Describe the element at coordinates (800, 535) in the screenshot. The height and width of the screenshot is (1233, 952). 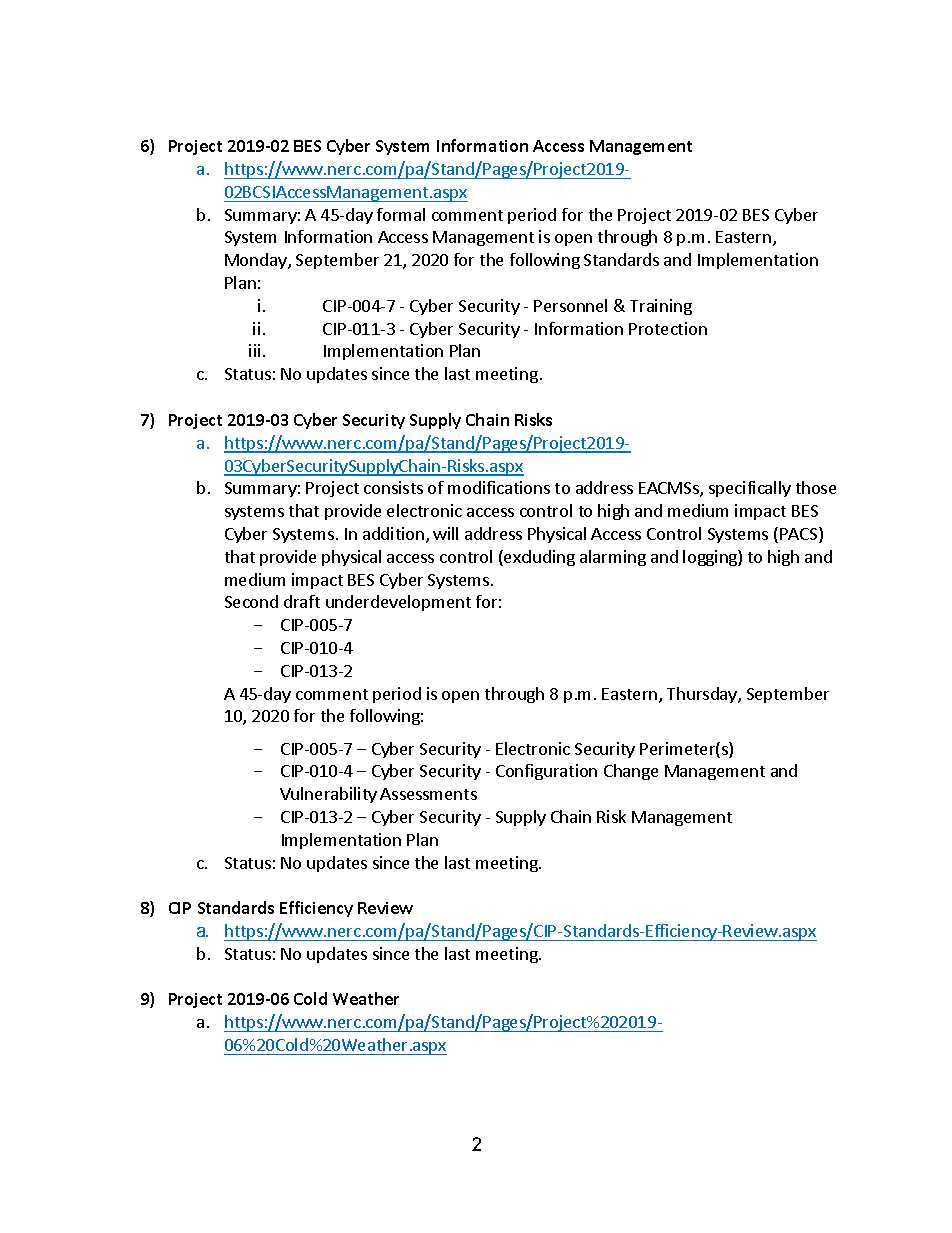
I see `PACS` at that location.
